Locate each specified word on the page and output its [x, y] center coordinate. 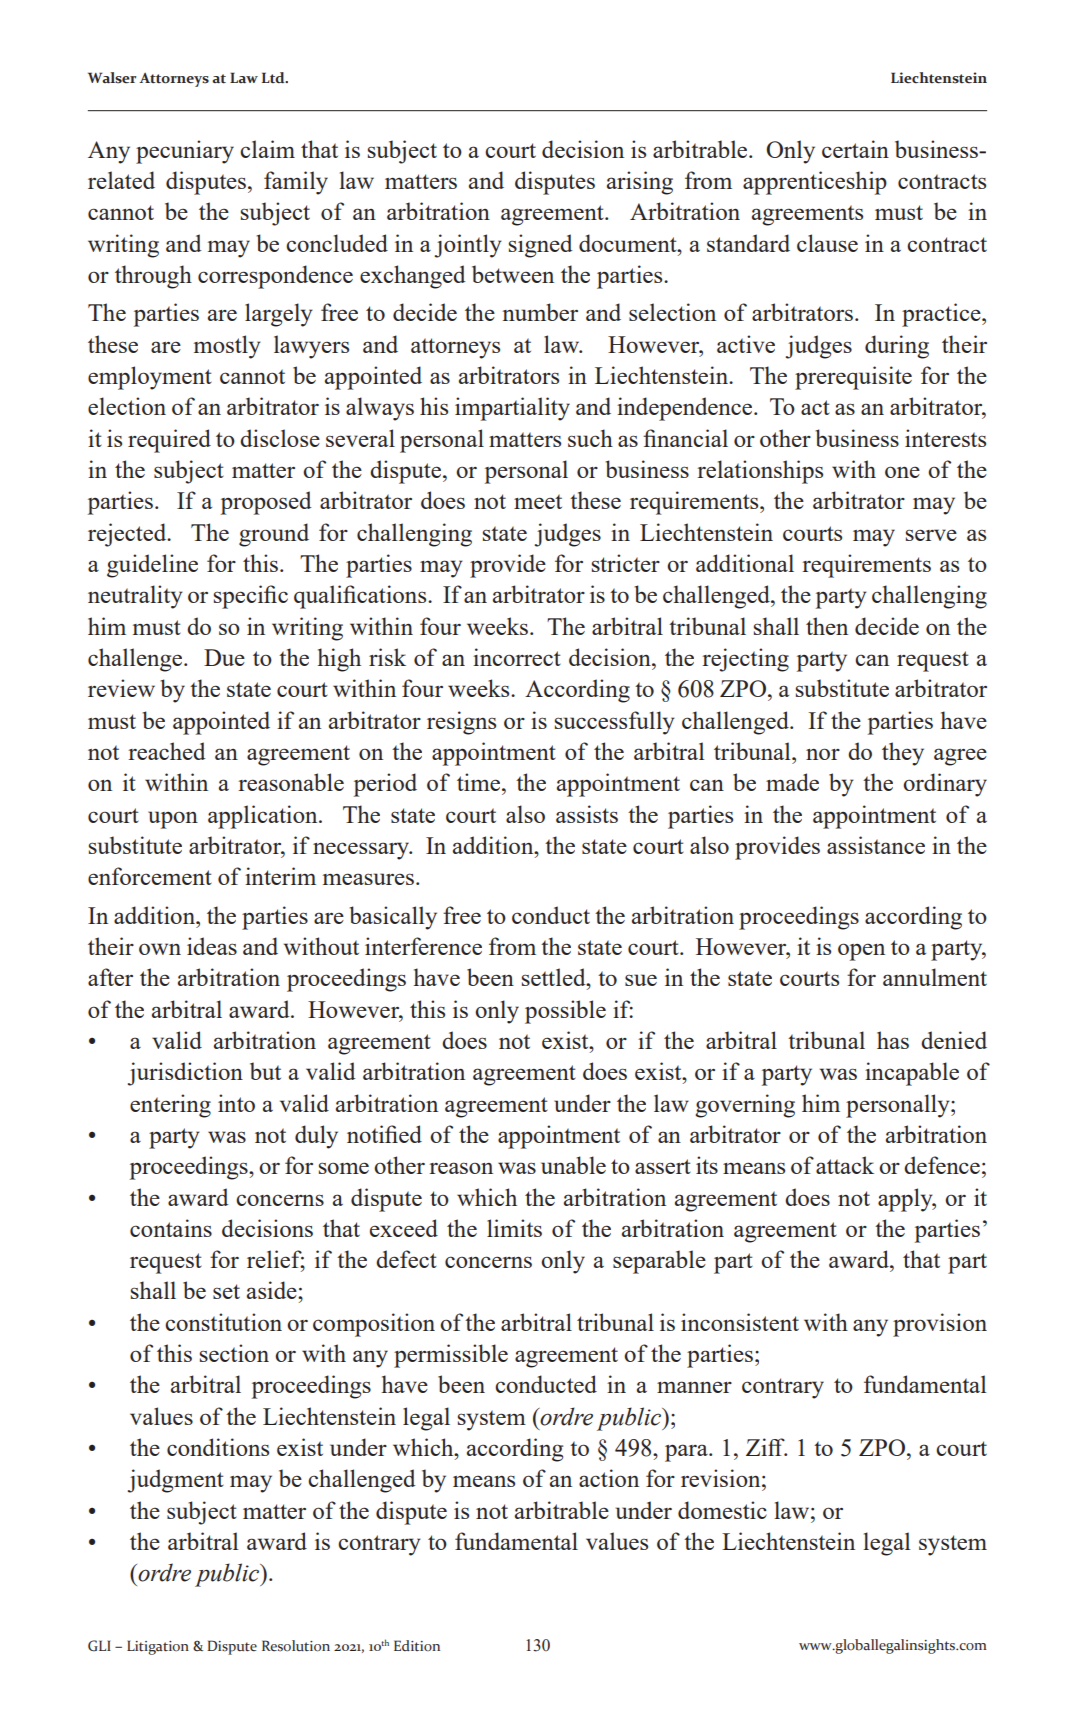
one [902, 472]
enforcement [150, 876]
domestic [722, 1510]
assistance [876, 845]
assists [587, 814]
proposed [266, 503]
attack [845, 1165]
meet [538, 501]
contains [171, 1228]
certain [855, 149]
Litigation [158, 1647]
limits [514, 1228]
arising [640, 183]
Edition [417, 1646]
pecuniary [185, 152]
